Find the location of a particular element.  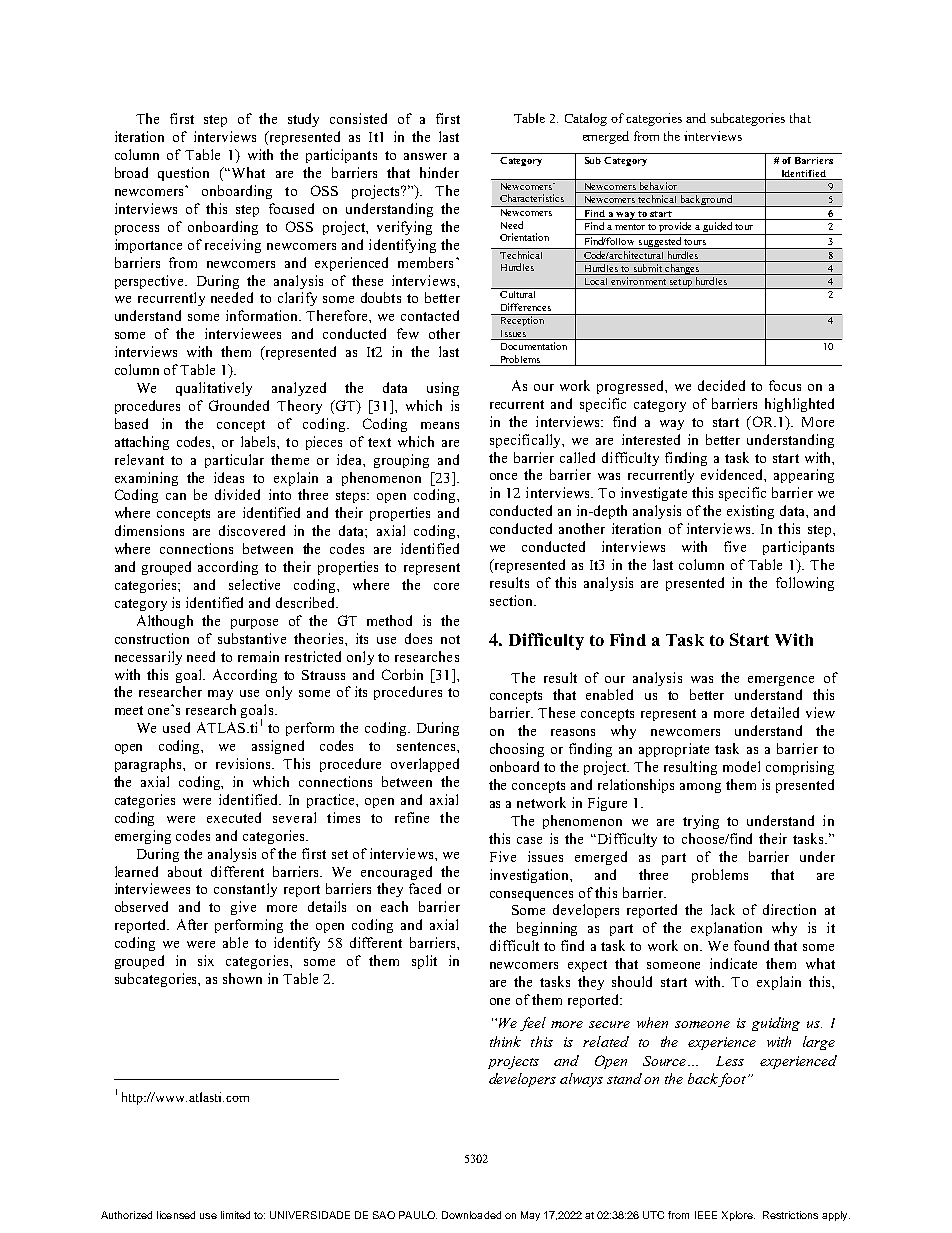

consequences is located at coordinates (531, 896).
